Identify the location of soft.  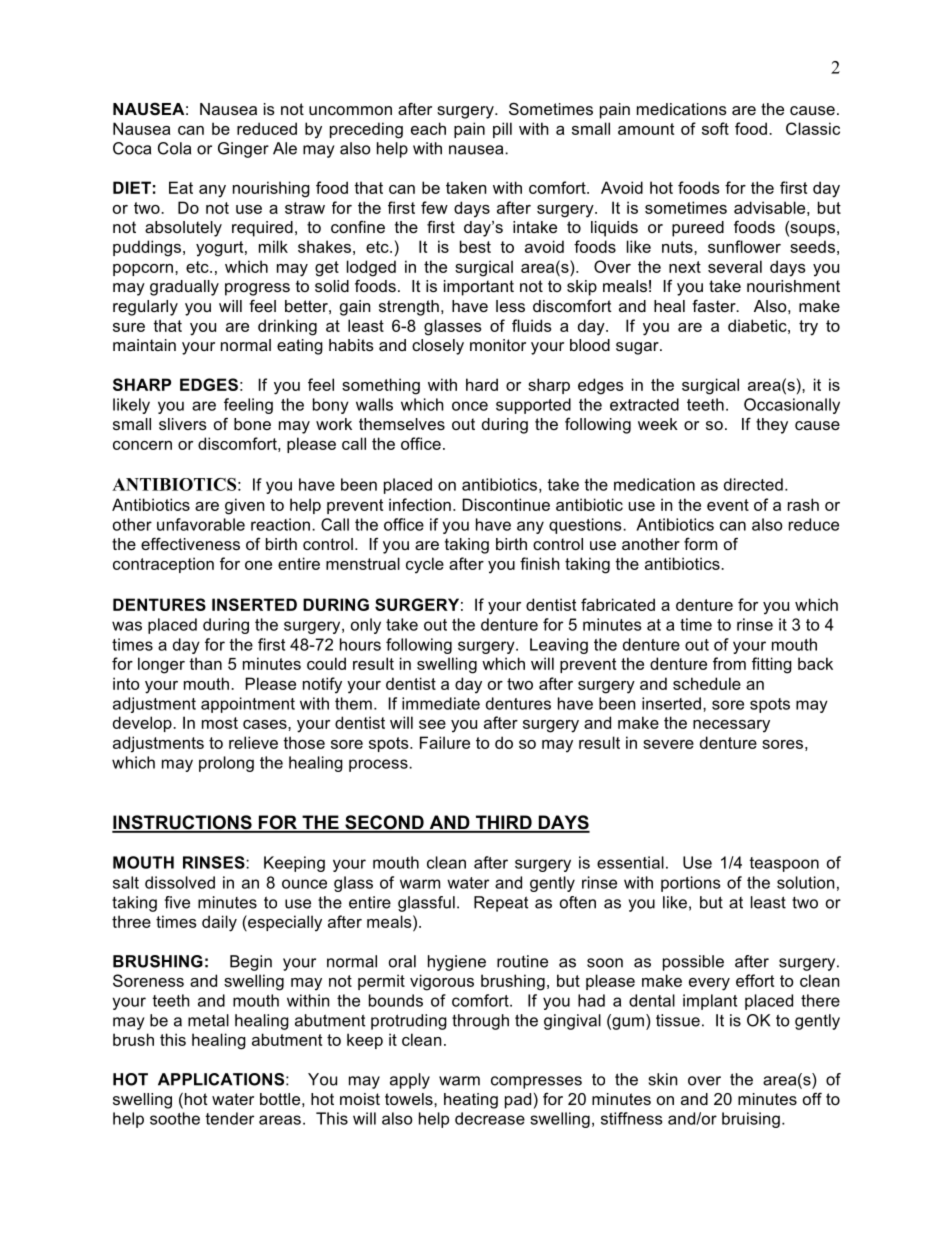
(715, 128).
